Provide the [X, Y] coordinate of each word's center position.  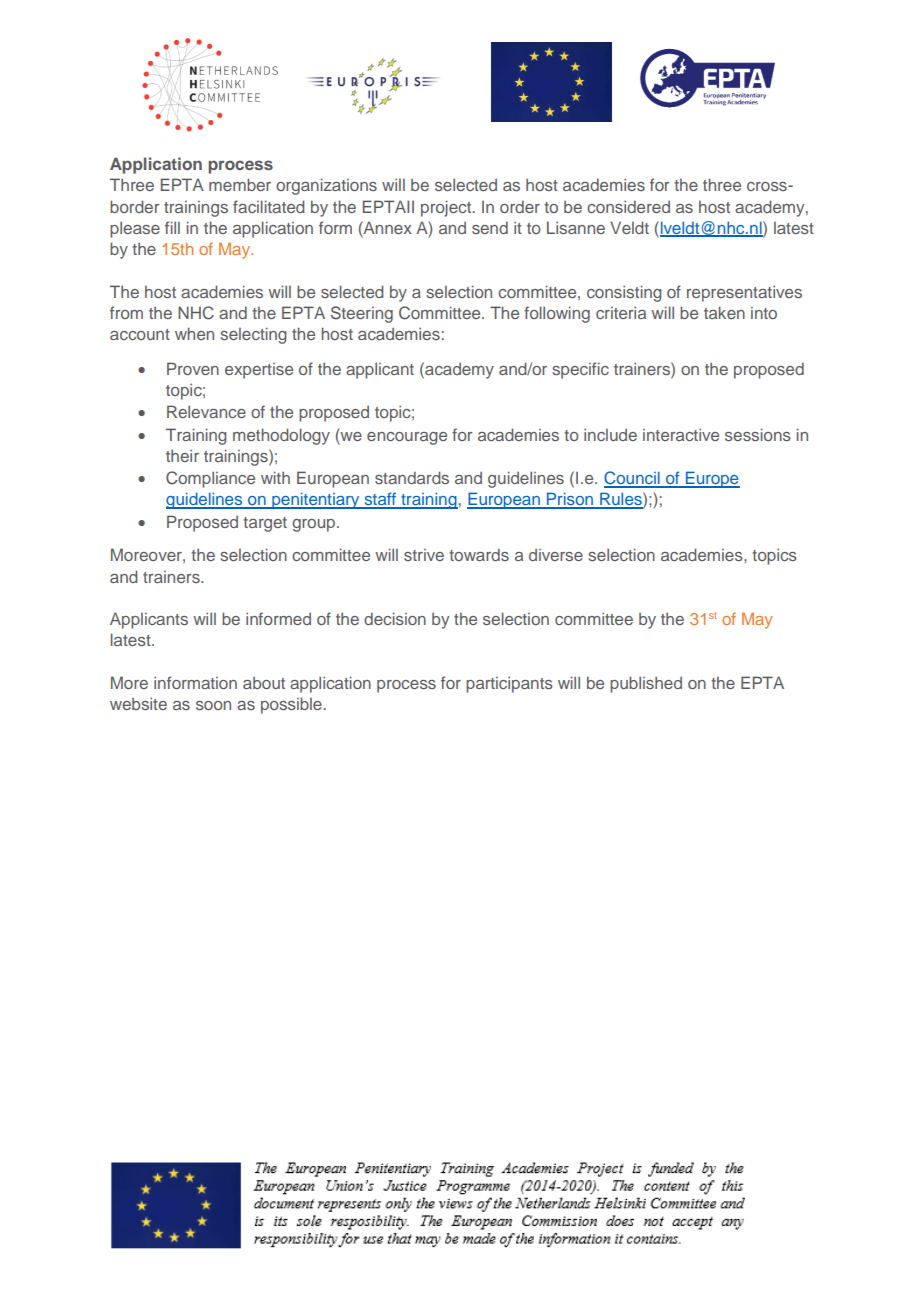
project [447, 208]
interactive [681, 434]
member [240, 184]
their [182, 455]
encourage [407, 438]
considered [628, 206]
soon [213, 705]
